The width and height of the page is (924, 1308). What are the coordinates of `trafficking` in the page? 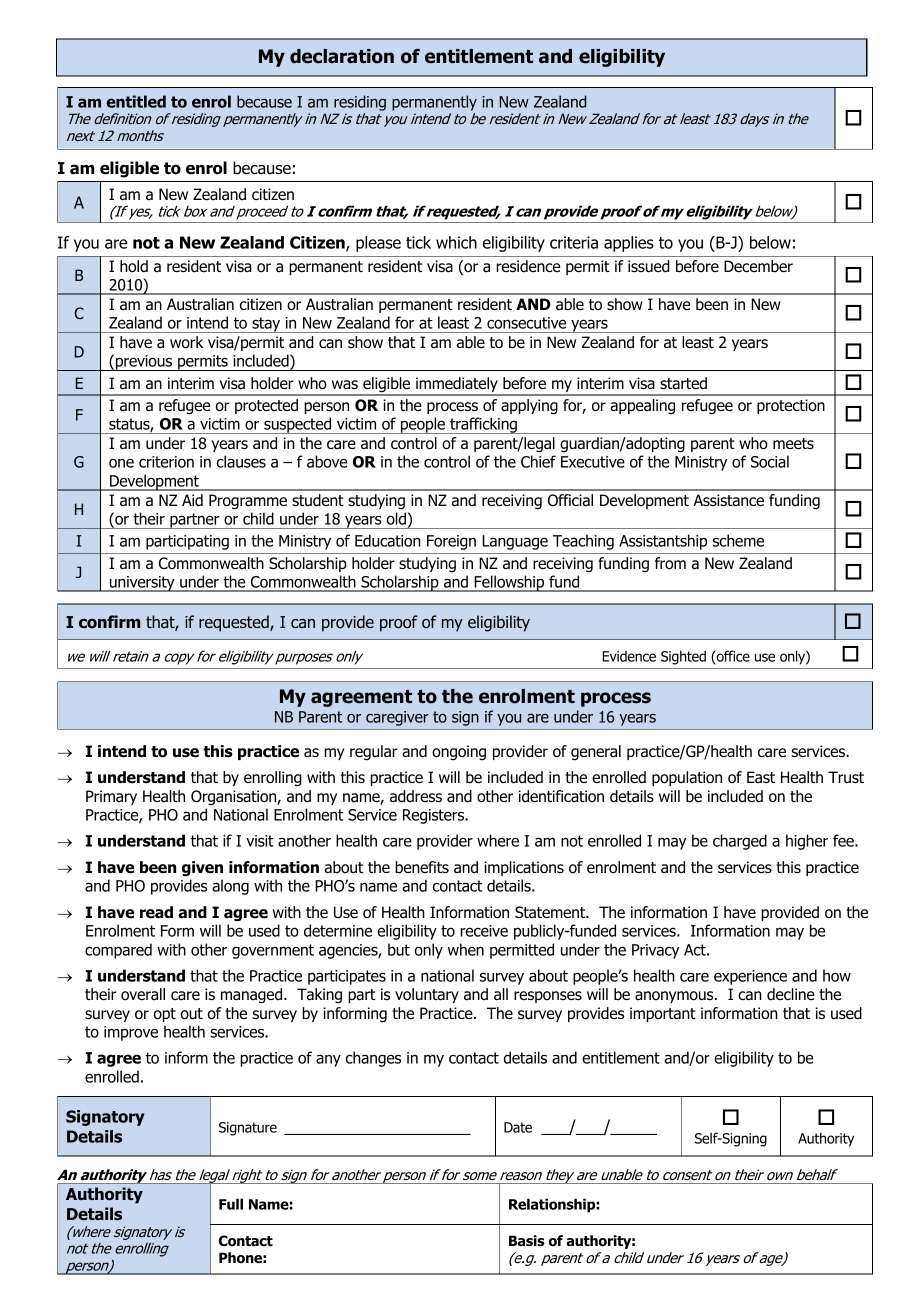 It's located at (483, 425).
